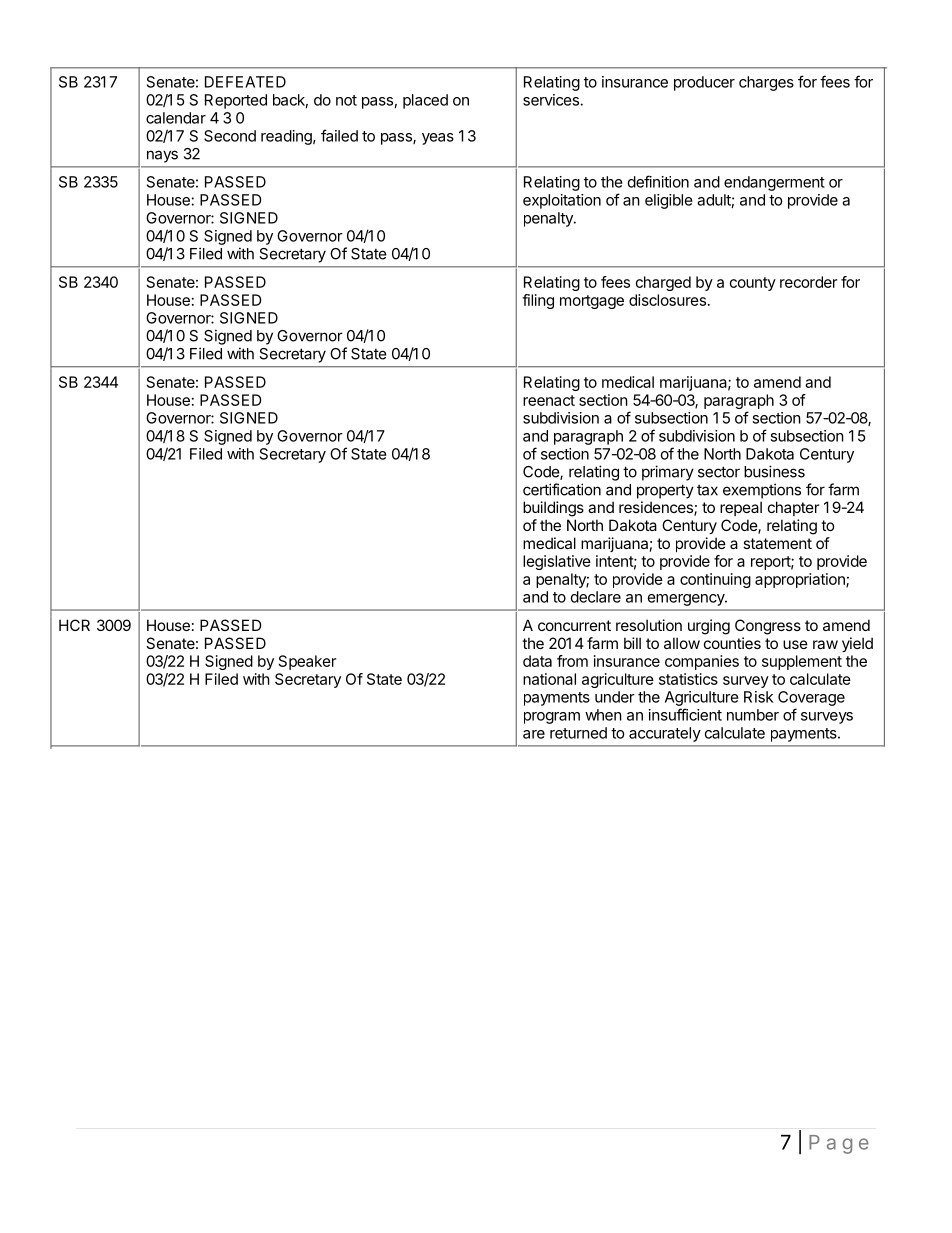 This screenshot has height=1233, width=952. What do you see at coordinates (425, 101) in the screenshot?
I see `placed` at bounding box center [425, 101].
